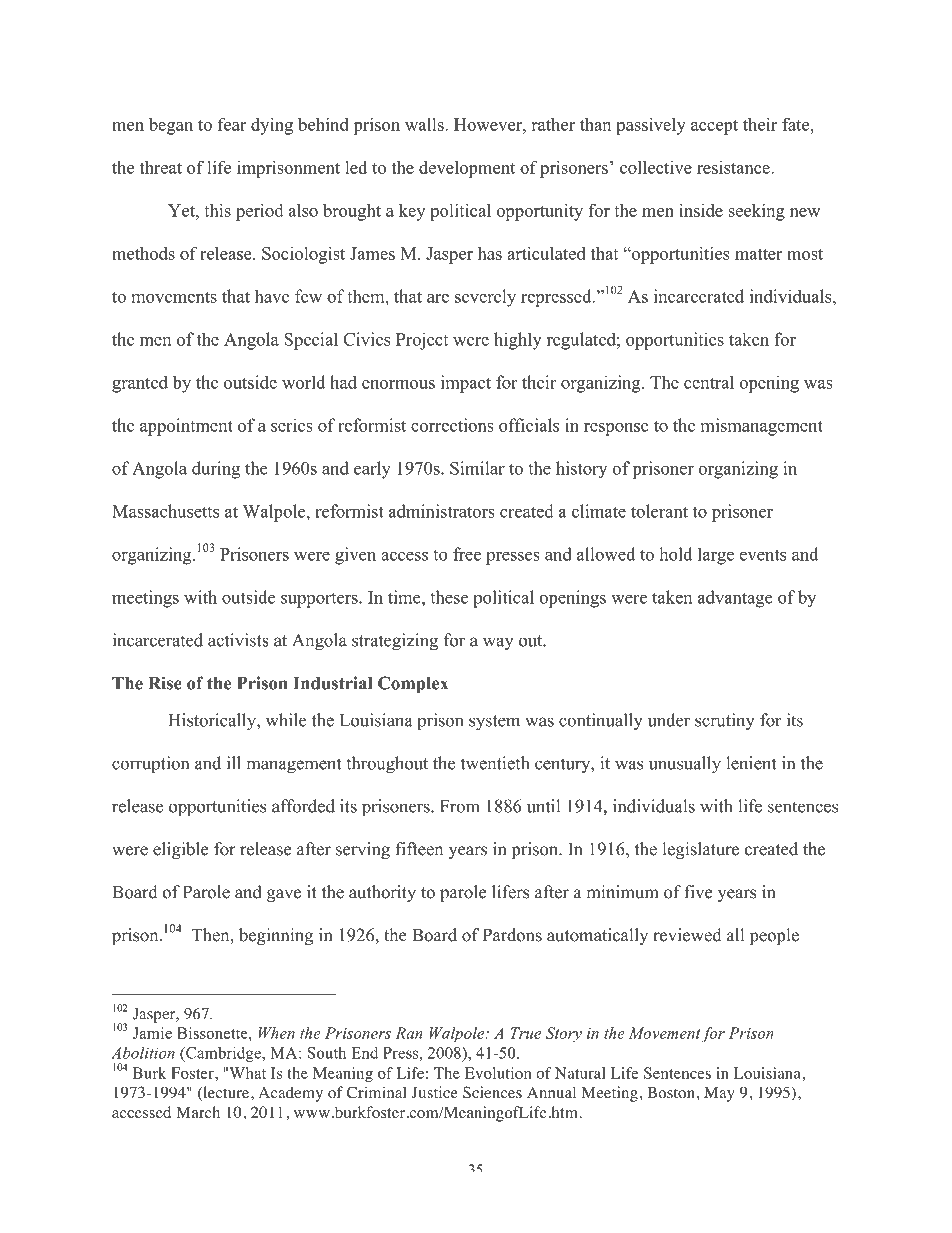 This screenshot has width=952, height=1233. What do you see at coordinates (477, 468) in the screenshot?
I see `Similar` at bounding box center [477, 468].
